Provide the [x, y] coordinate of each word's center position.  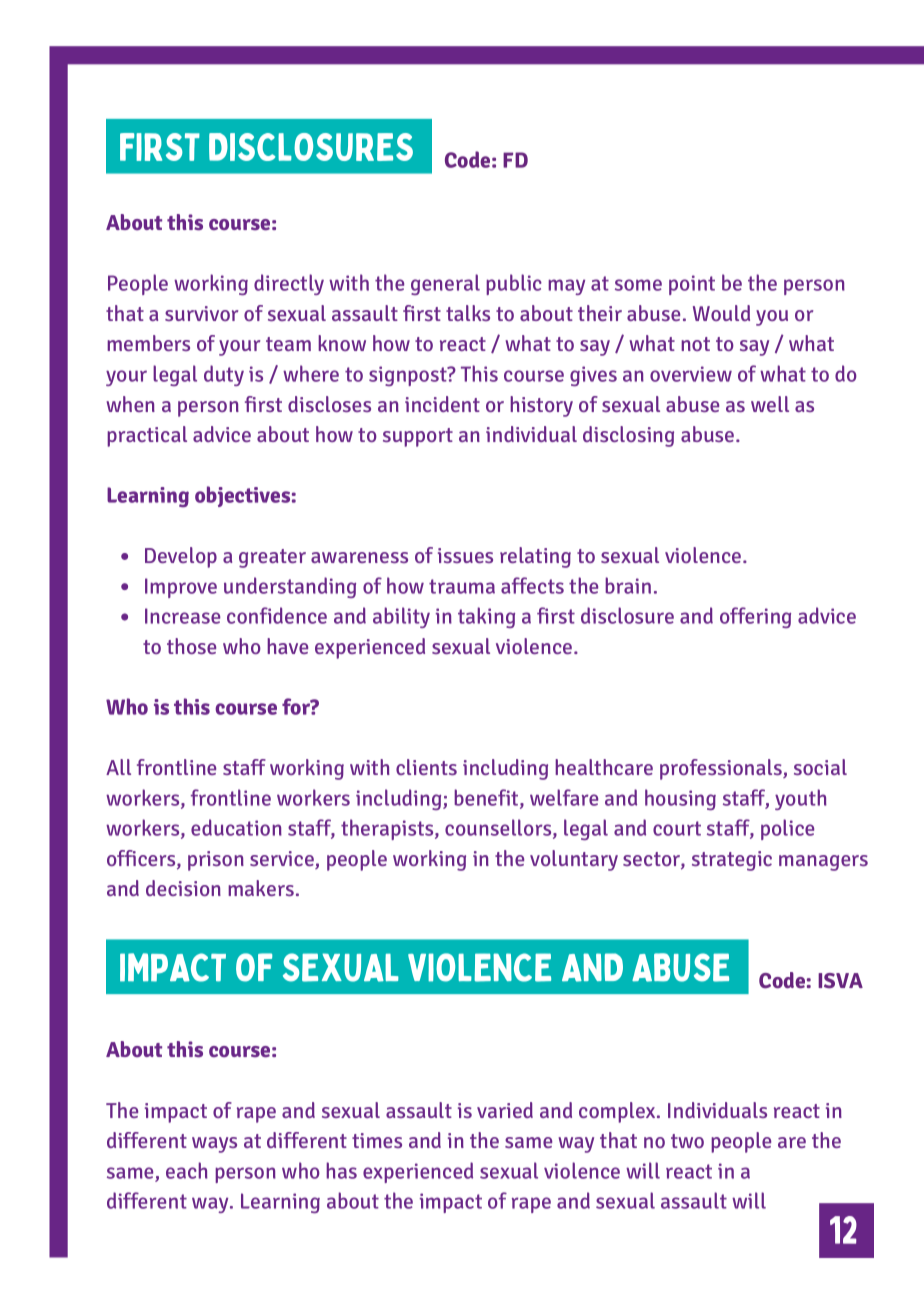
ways [214, 1145]
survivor [201, 313]
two [687, 1141]
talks [468, 313]
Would [721, 313]
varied [505, 1110]
